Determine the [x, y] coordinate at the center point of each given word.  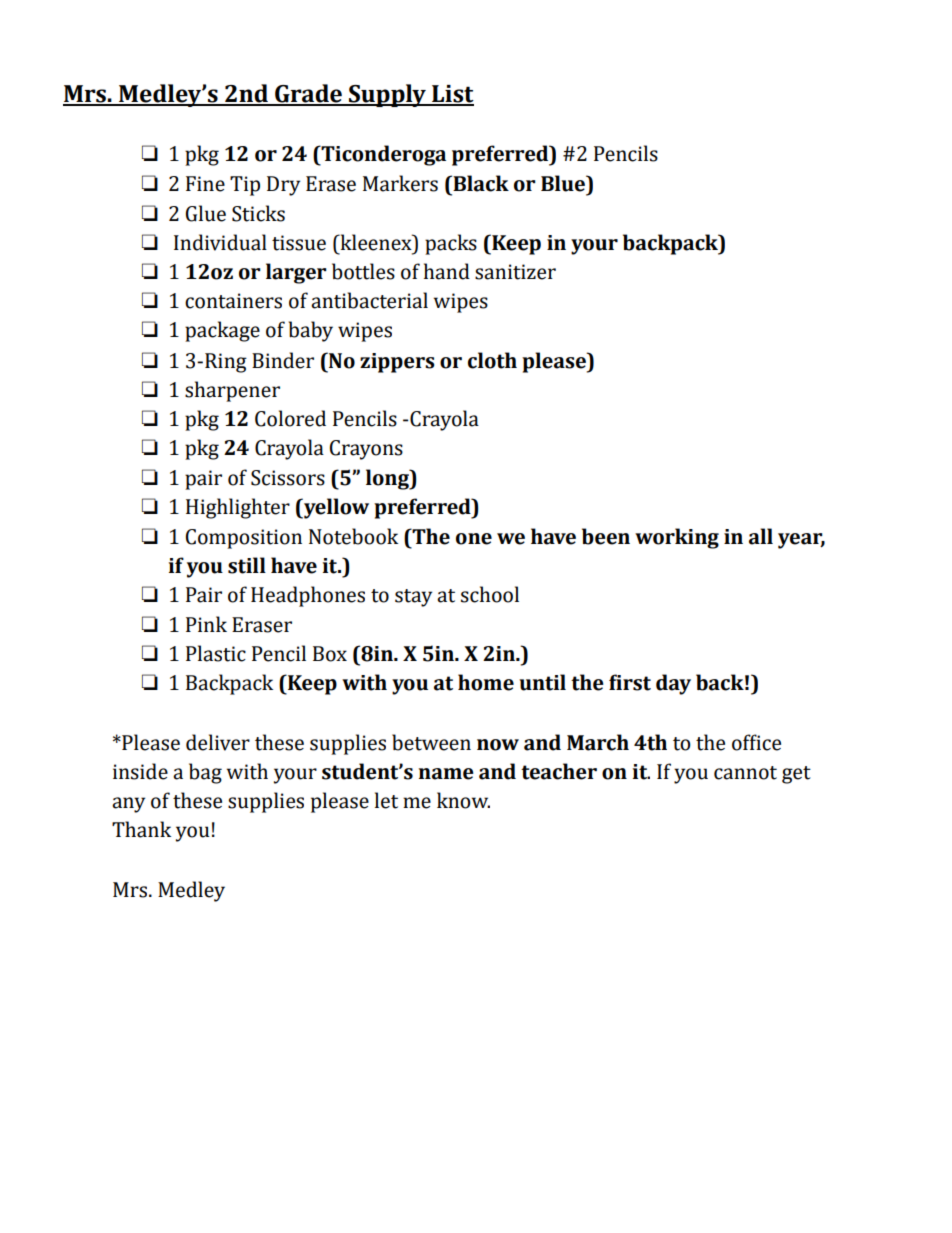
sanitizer [515, 272]
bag [205, 773]
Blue [564, 183]
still [247, 565]
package [222, 331]
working [677, 538]
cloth [492, 360]
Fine [205, 184]
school [490, 594]
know [463, 800]
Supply [387, 95]
